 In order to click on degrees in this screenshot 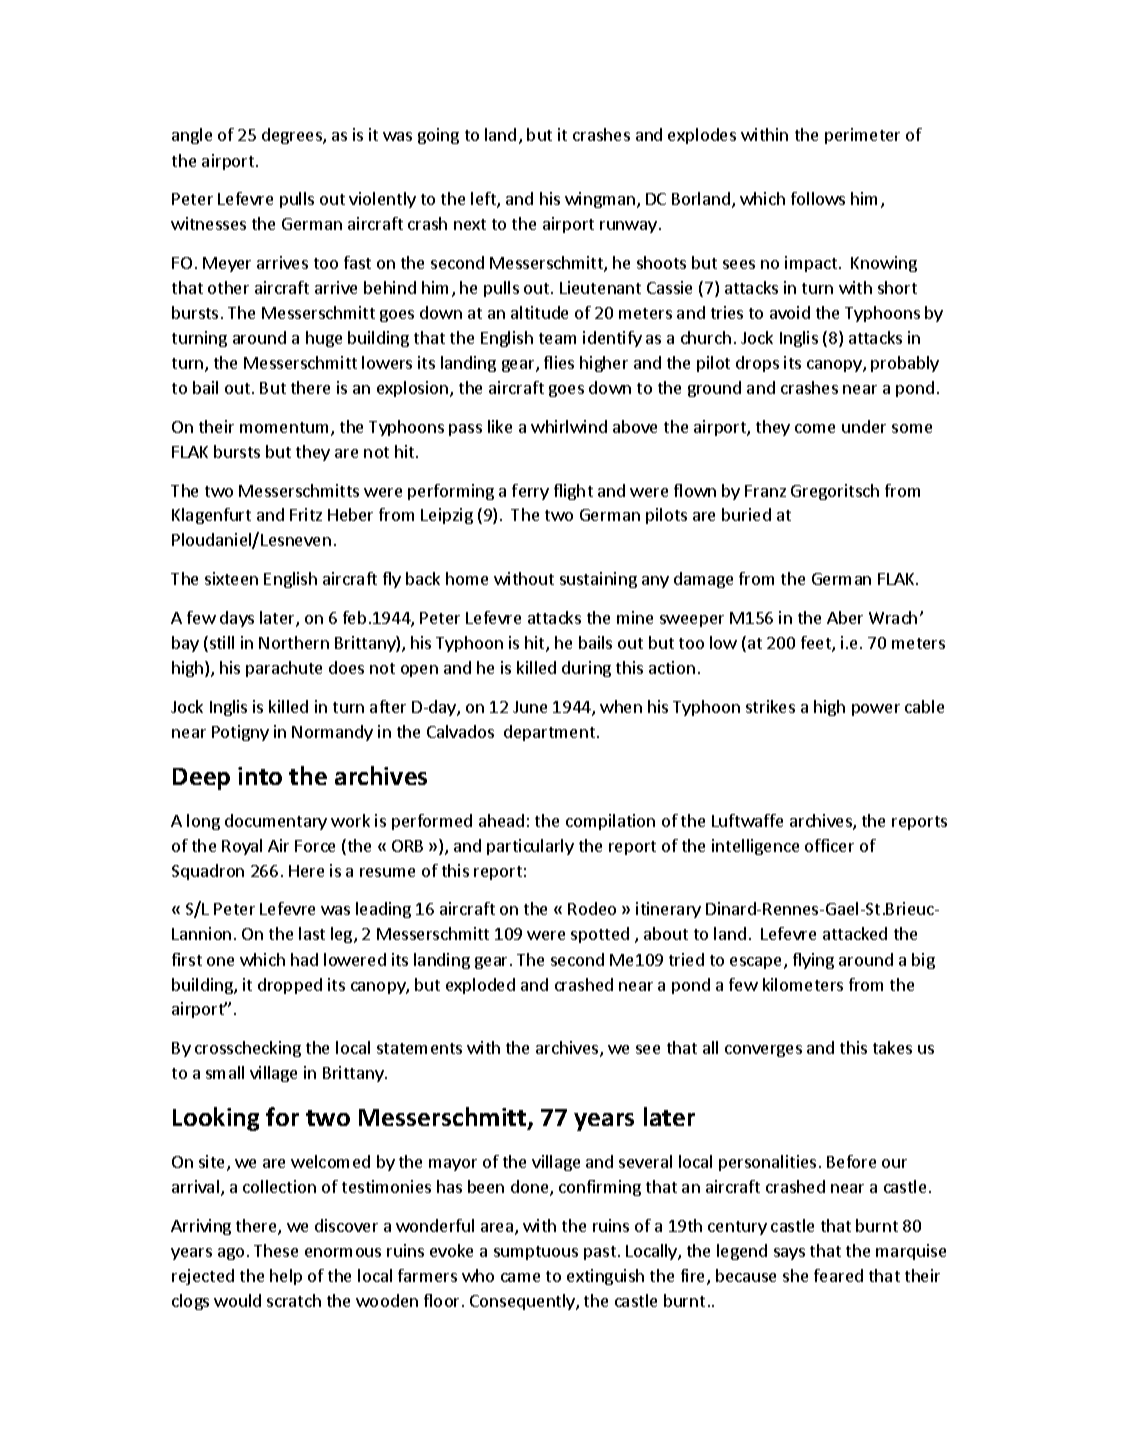, I will do `click(293, 136)`.
